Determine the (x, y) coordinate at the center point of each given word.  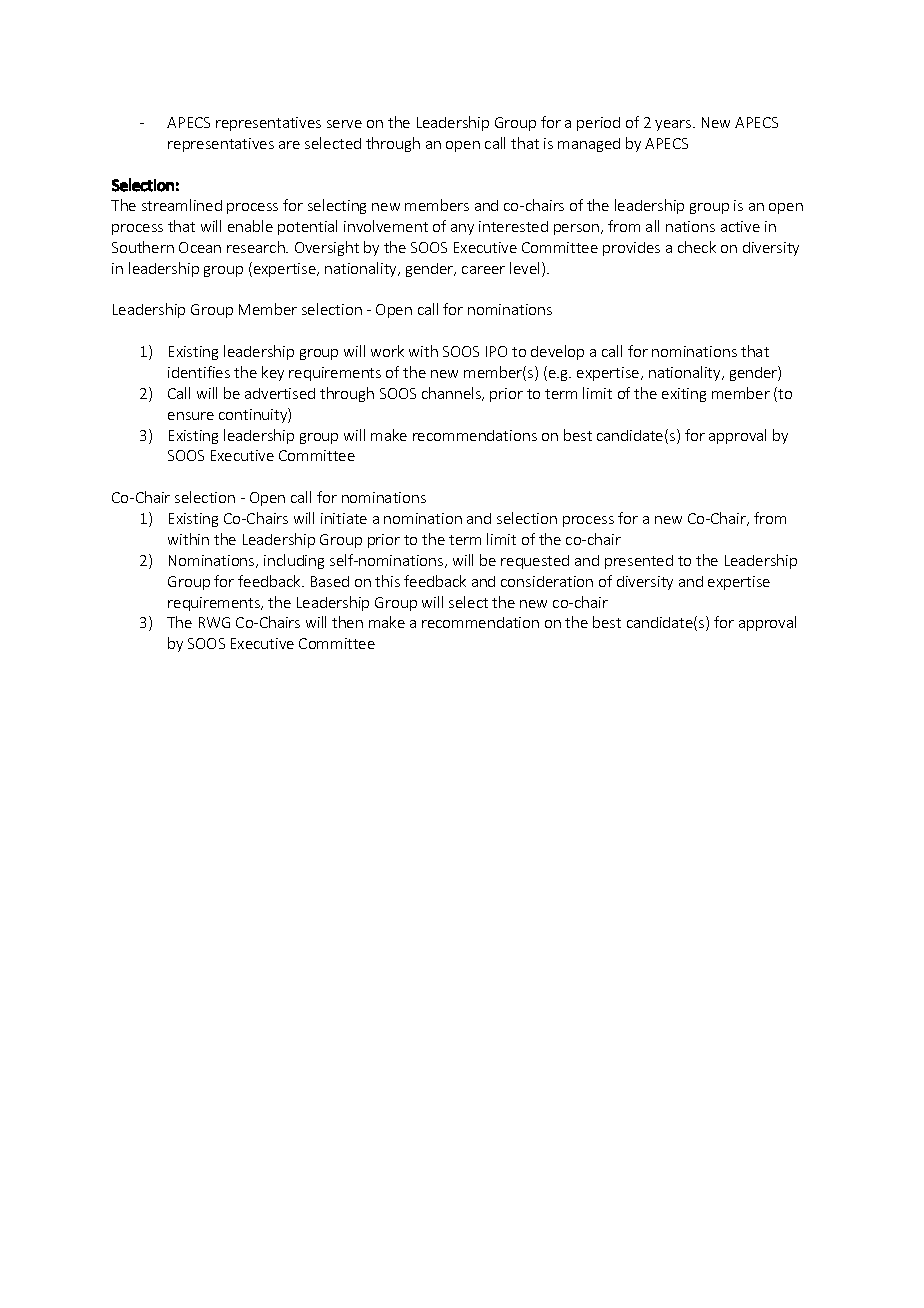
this (387, 581)
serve (344, 124)
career (483, 270)
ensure (191, 416)
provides (631, 249)
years (674, 125)
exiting (684, 395)
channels (453, 394)
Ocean (200, 247)
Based (330, 581)
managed (589, 145)
